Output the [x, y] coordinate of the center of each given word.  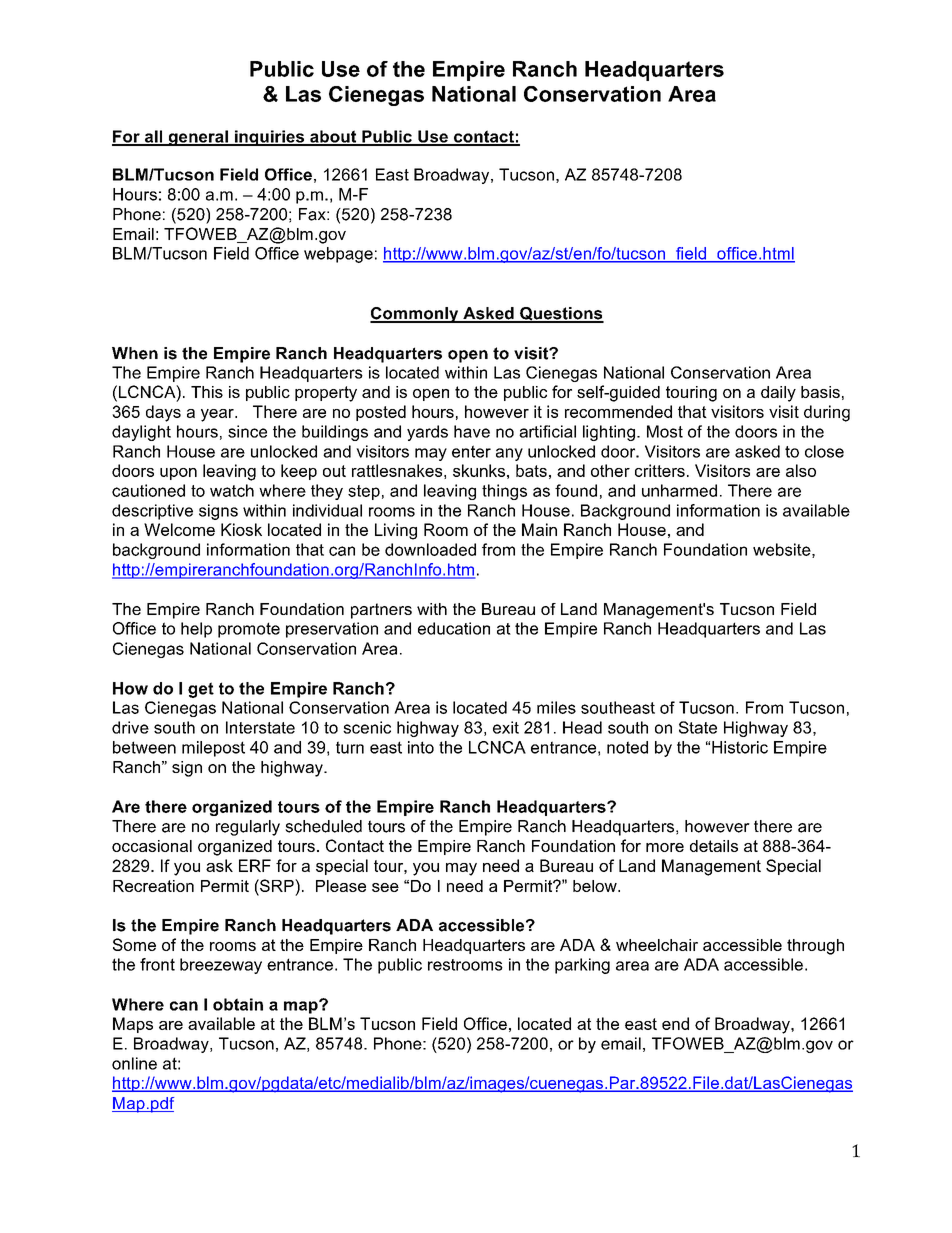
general [198, 138]
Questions [561, 315]
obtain [238, 1004]
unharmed [679, 490]
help [196, 630]
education [454, 628]
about [333, 137]
